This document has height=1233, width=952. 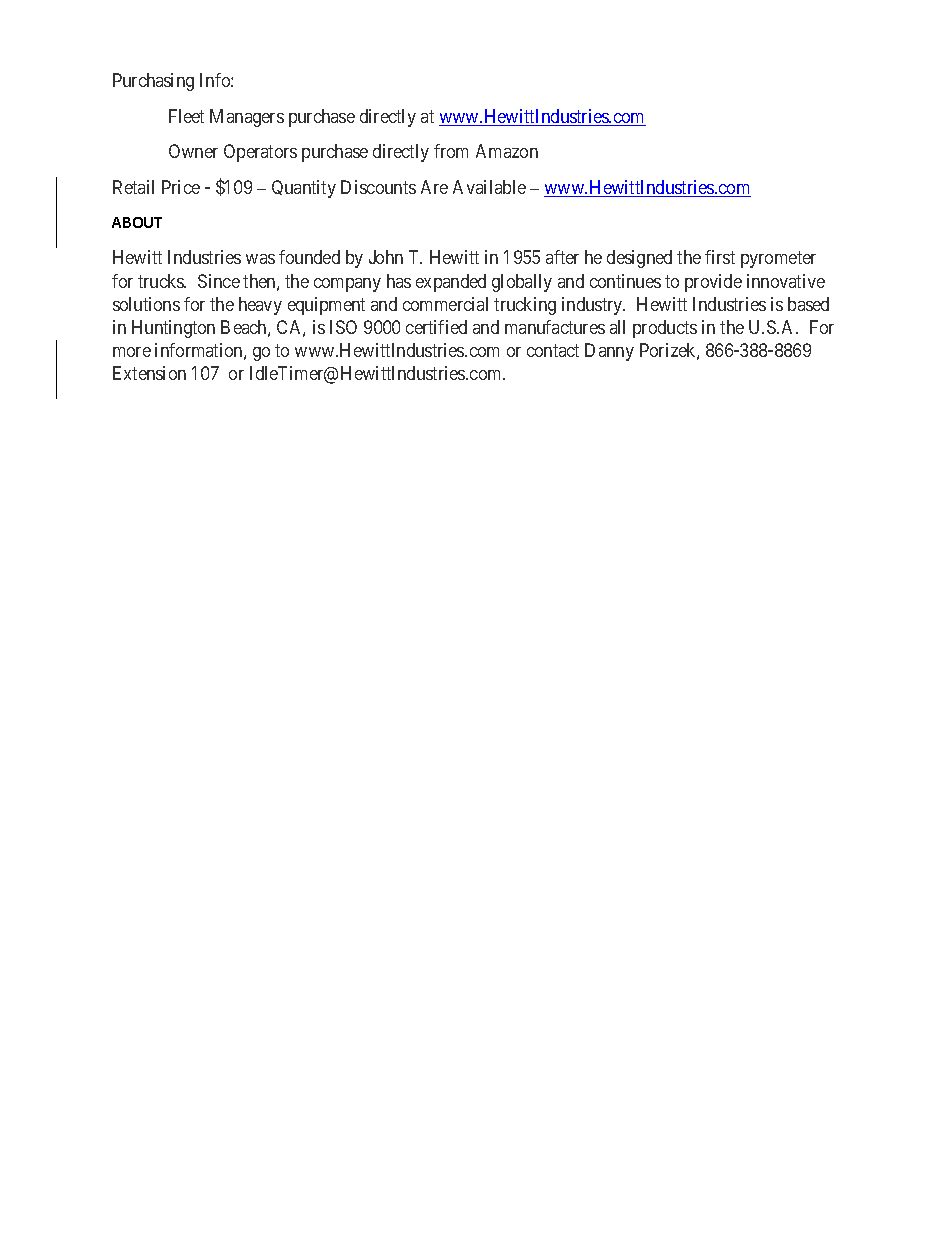 I want to click on Managers, so click(x=247, y=118).
